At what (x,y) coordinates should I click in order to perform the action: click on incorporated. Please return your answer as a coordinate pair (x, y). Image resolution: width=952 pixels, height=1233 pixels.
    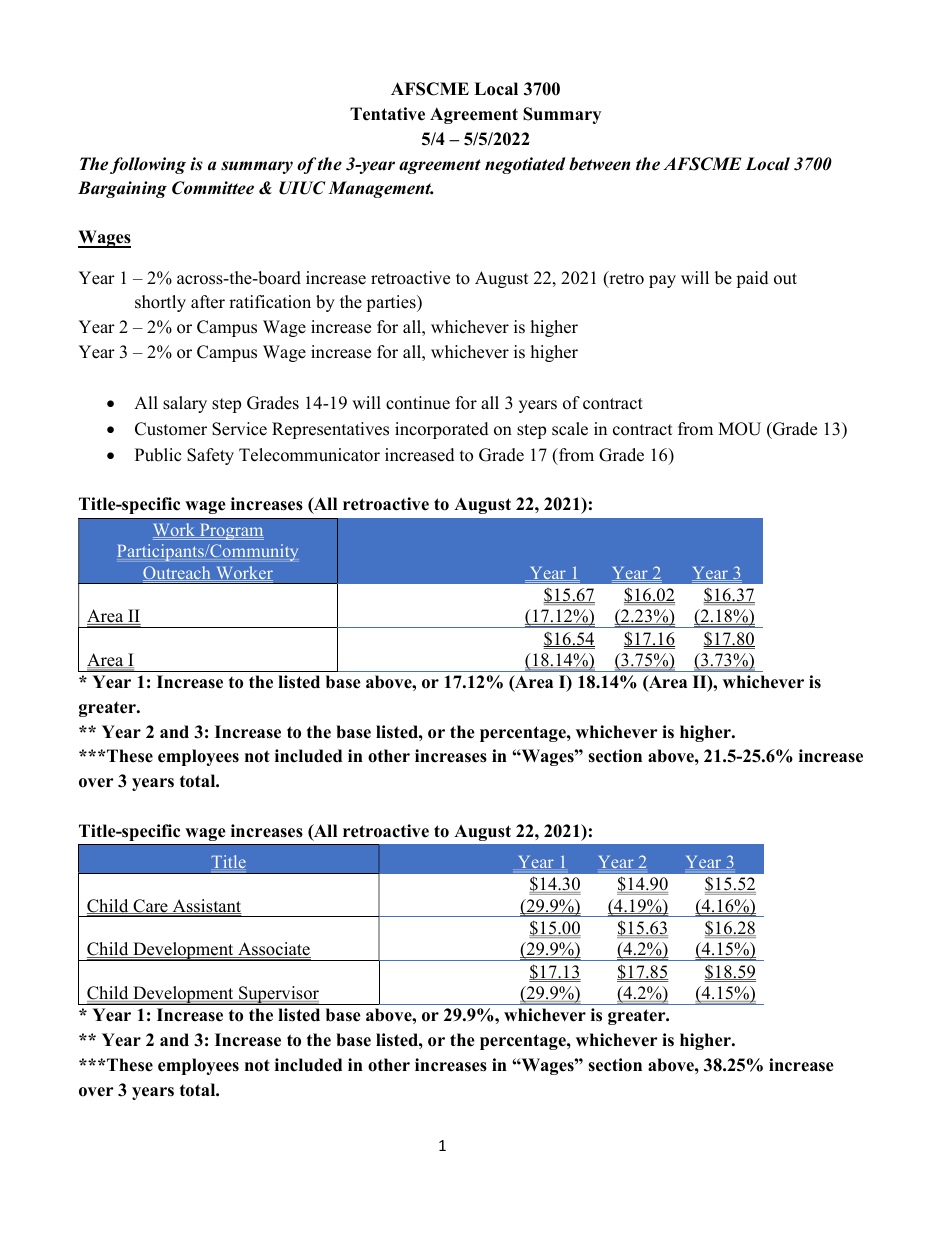
    Looking at the image, I should click on (442, 430).
